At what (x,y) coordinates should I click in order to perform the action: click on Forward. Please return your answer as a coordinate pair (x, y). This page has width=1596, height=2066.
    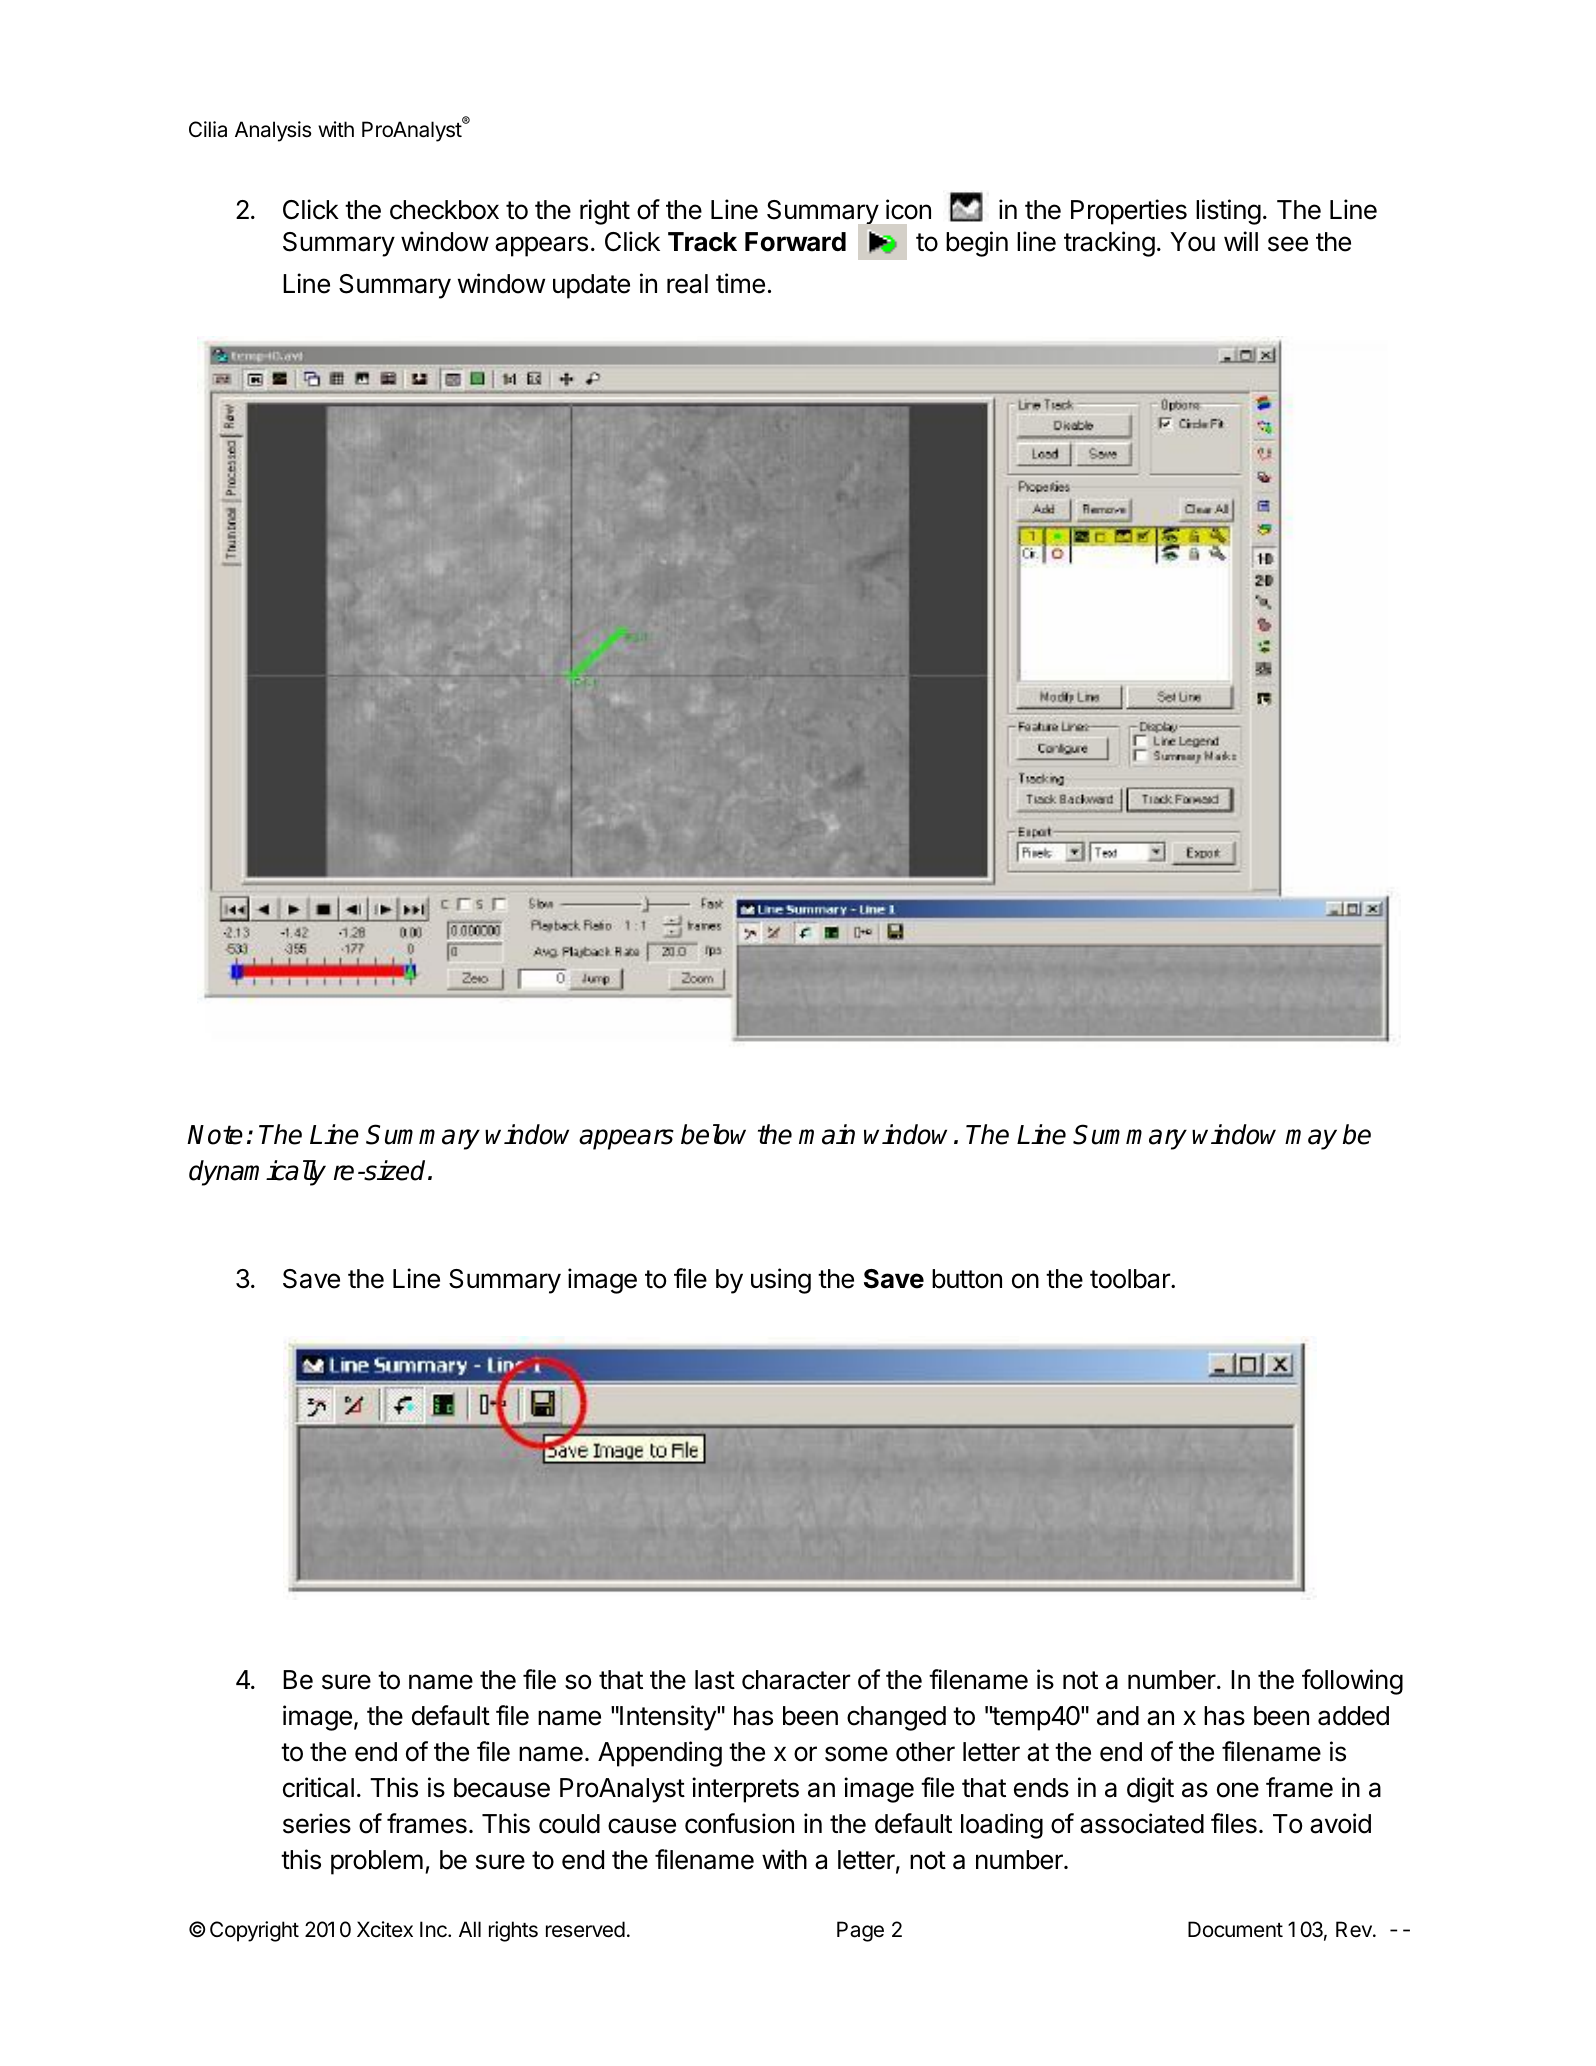
    Looking at the image, I should click on (795, 242).
